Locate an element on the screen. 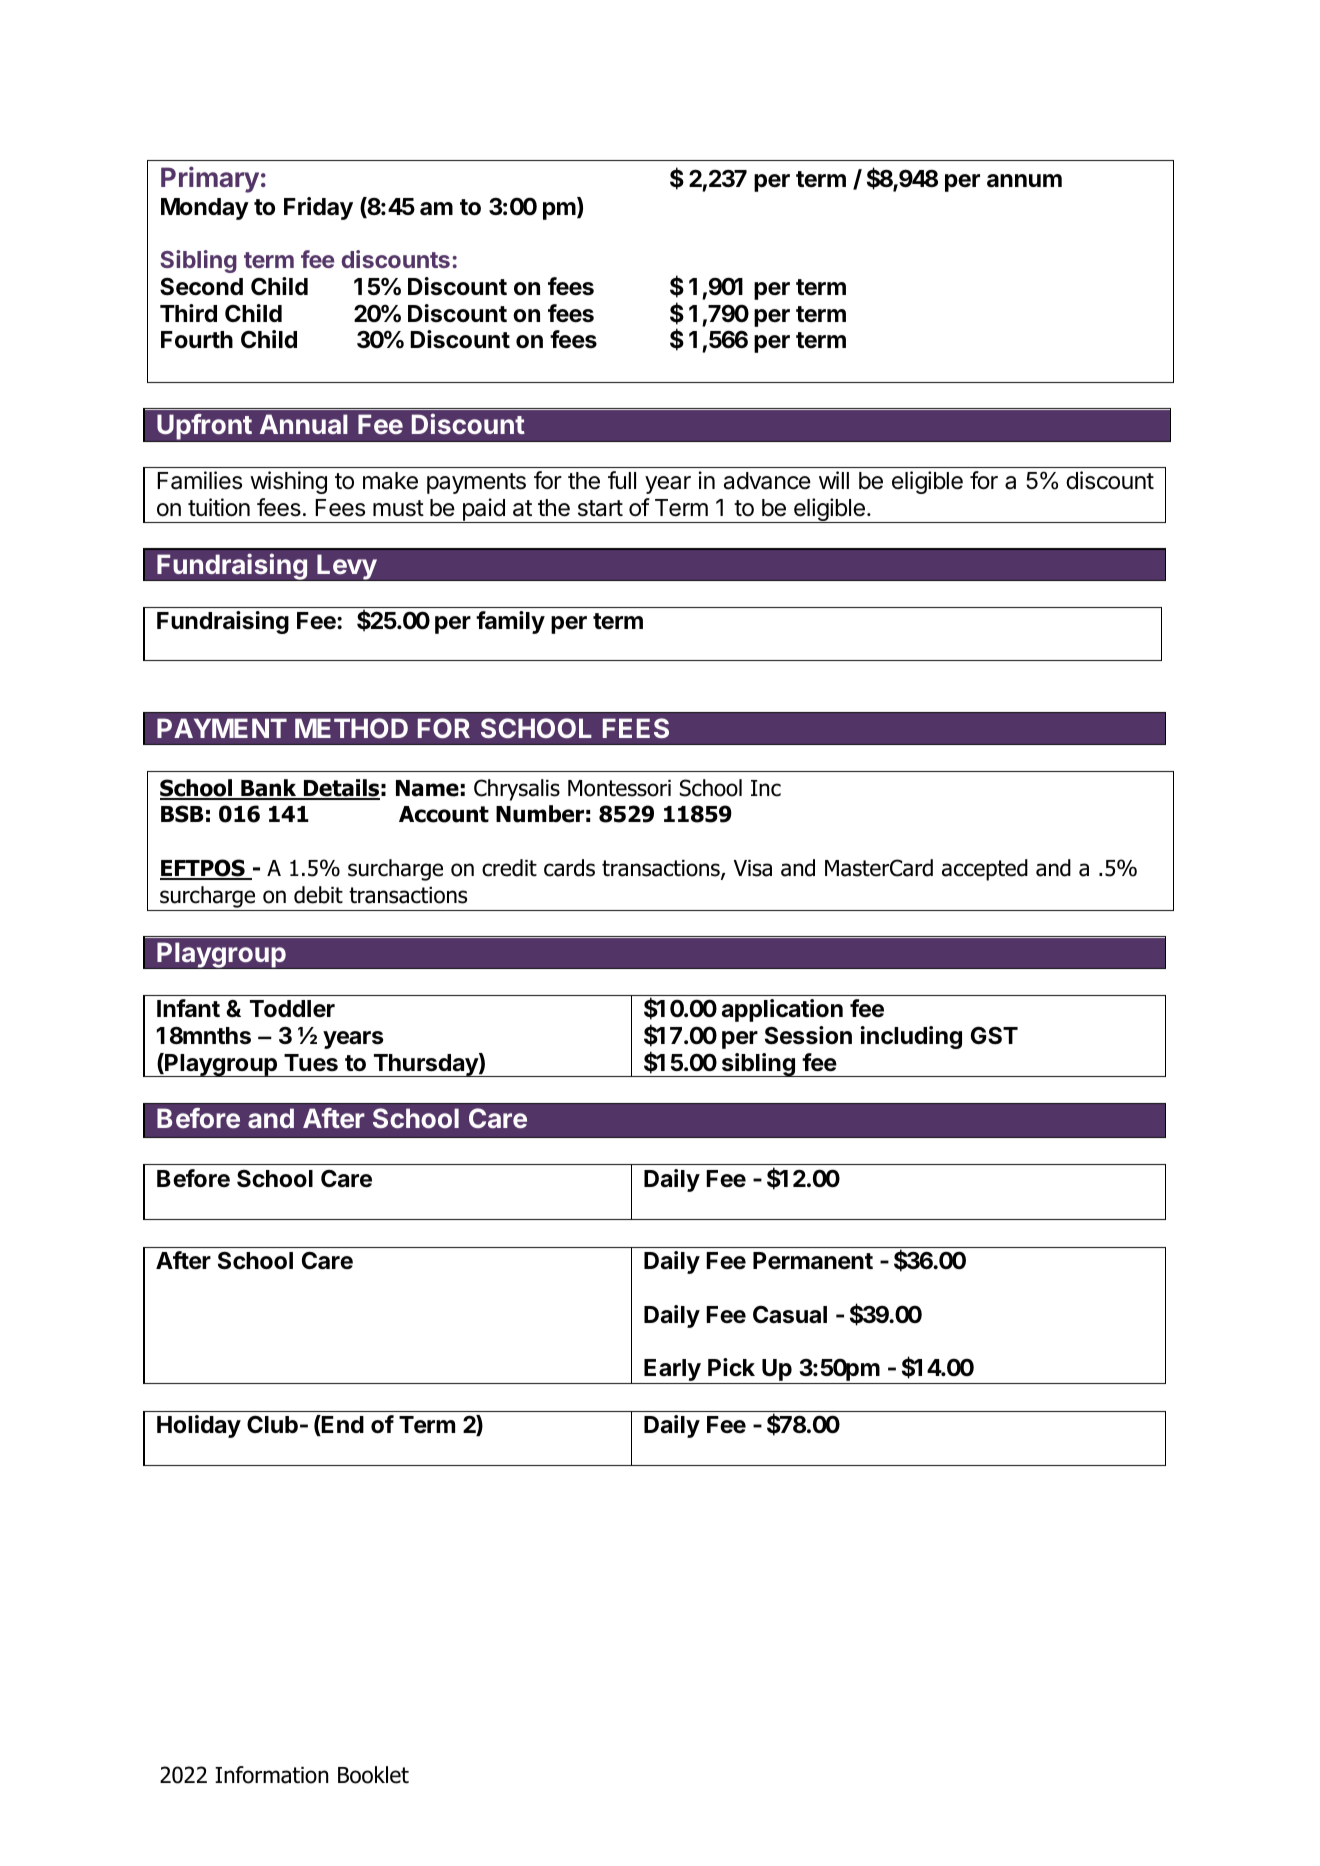 The width and height of the screenshot is (1320, 1866). Friday is located at coordinates (318, 208).
